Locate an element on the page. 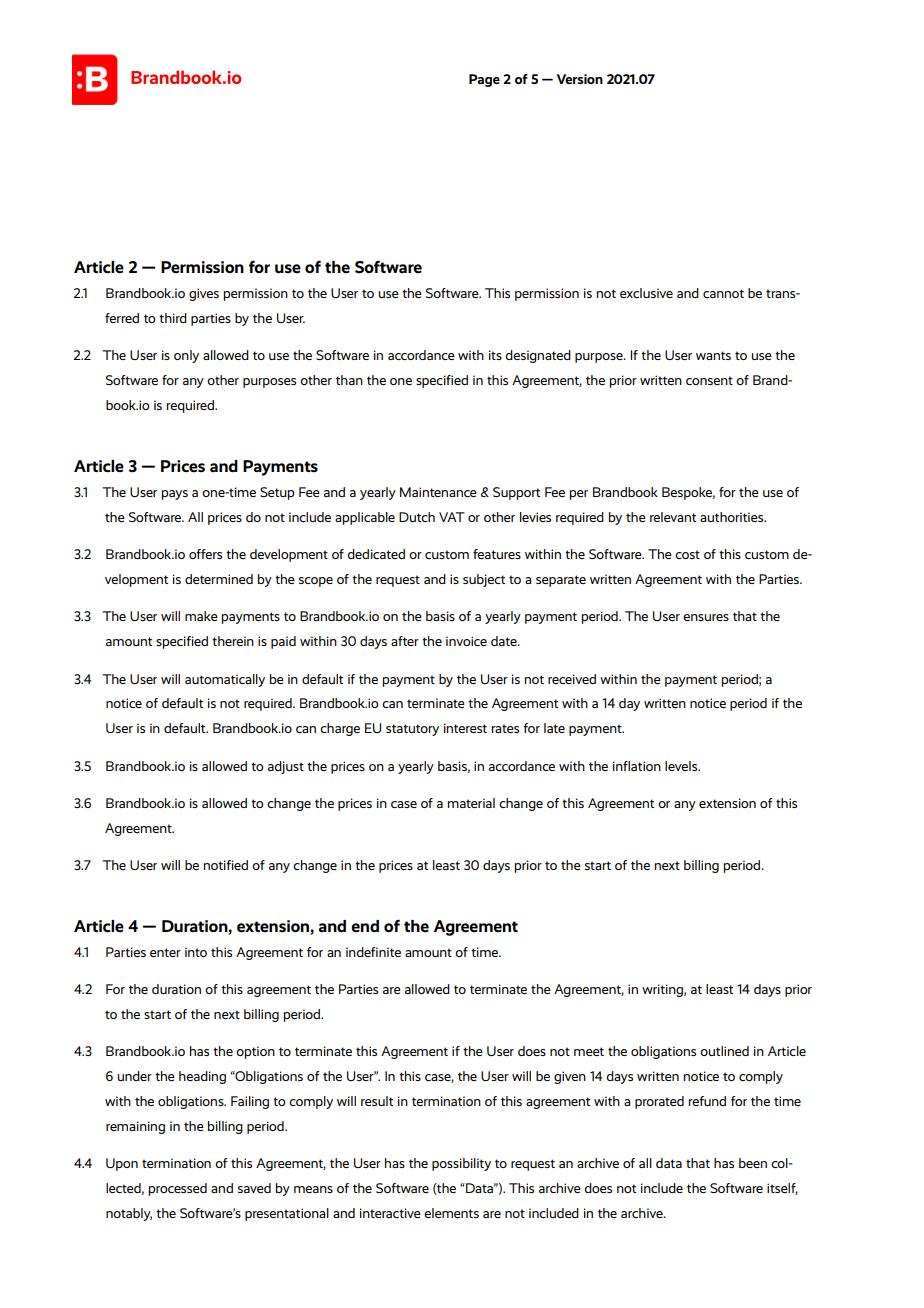 The width and height of the document is (924, 1308). possibility is located at coordinates (461, 1164).
